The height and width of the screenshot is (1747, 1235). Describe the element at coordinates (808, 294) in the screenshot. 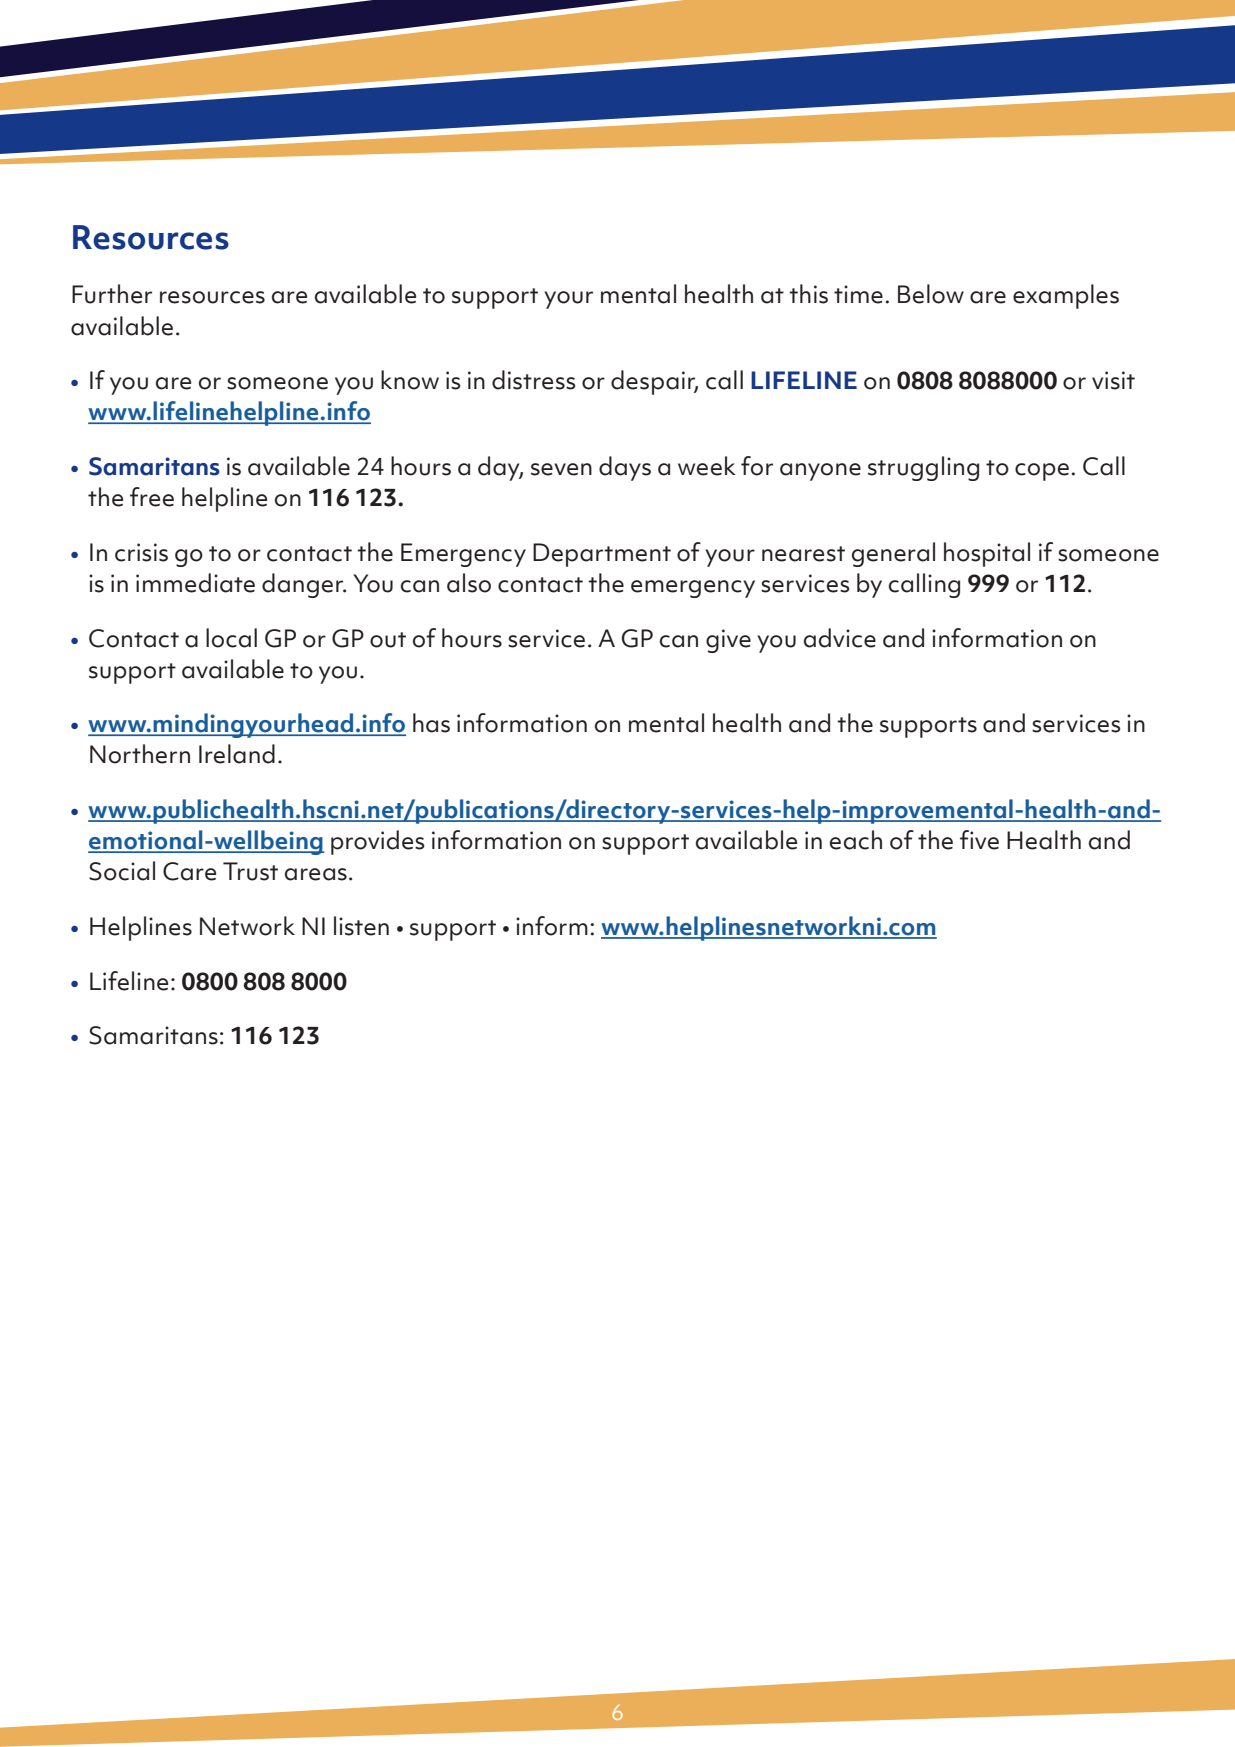

I see `this` at that location.
